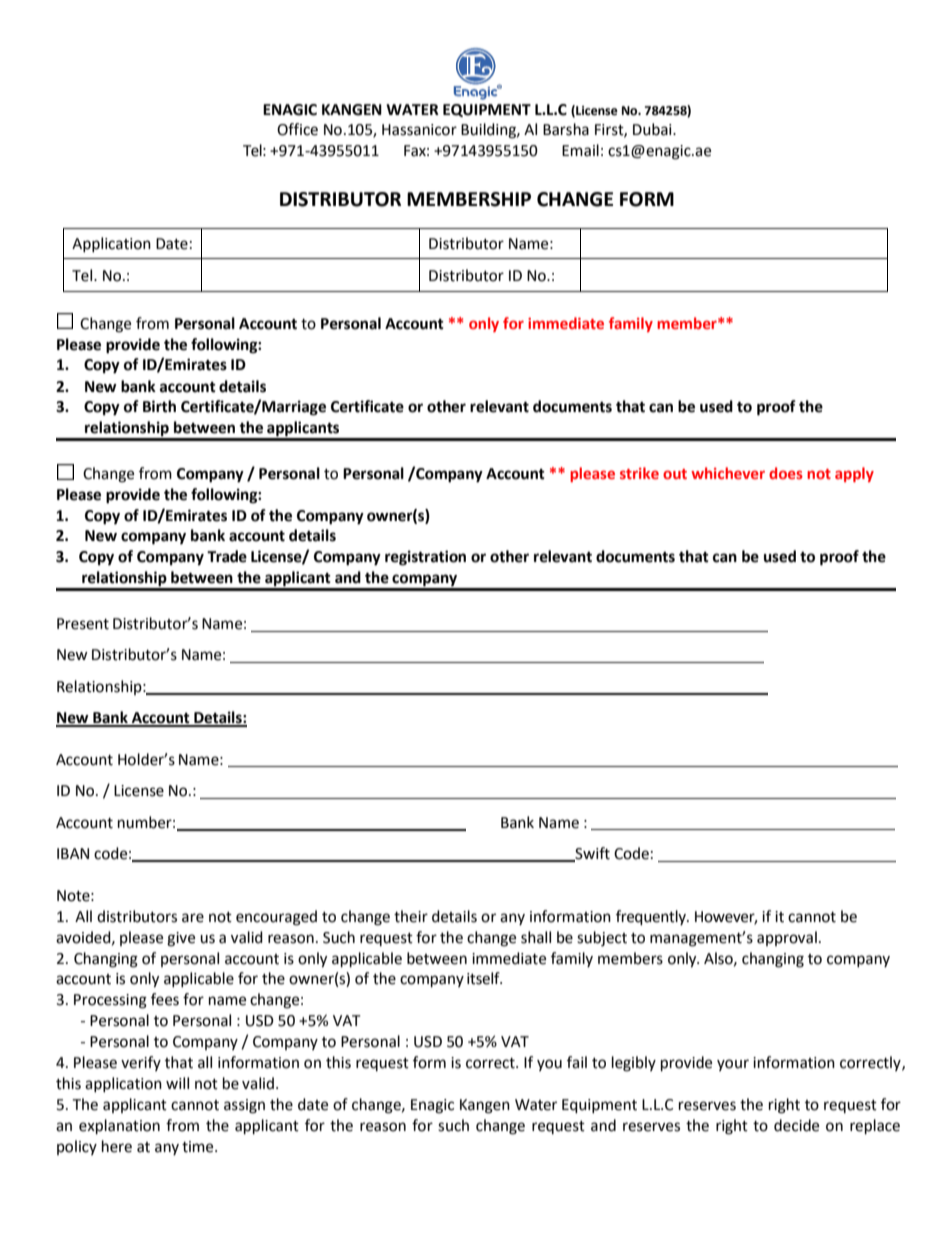 The image size is (952, 1233). Describe the element at coordinates (119, 1127) in the screenshot. I see `explanation` at that location.
